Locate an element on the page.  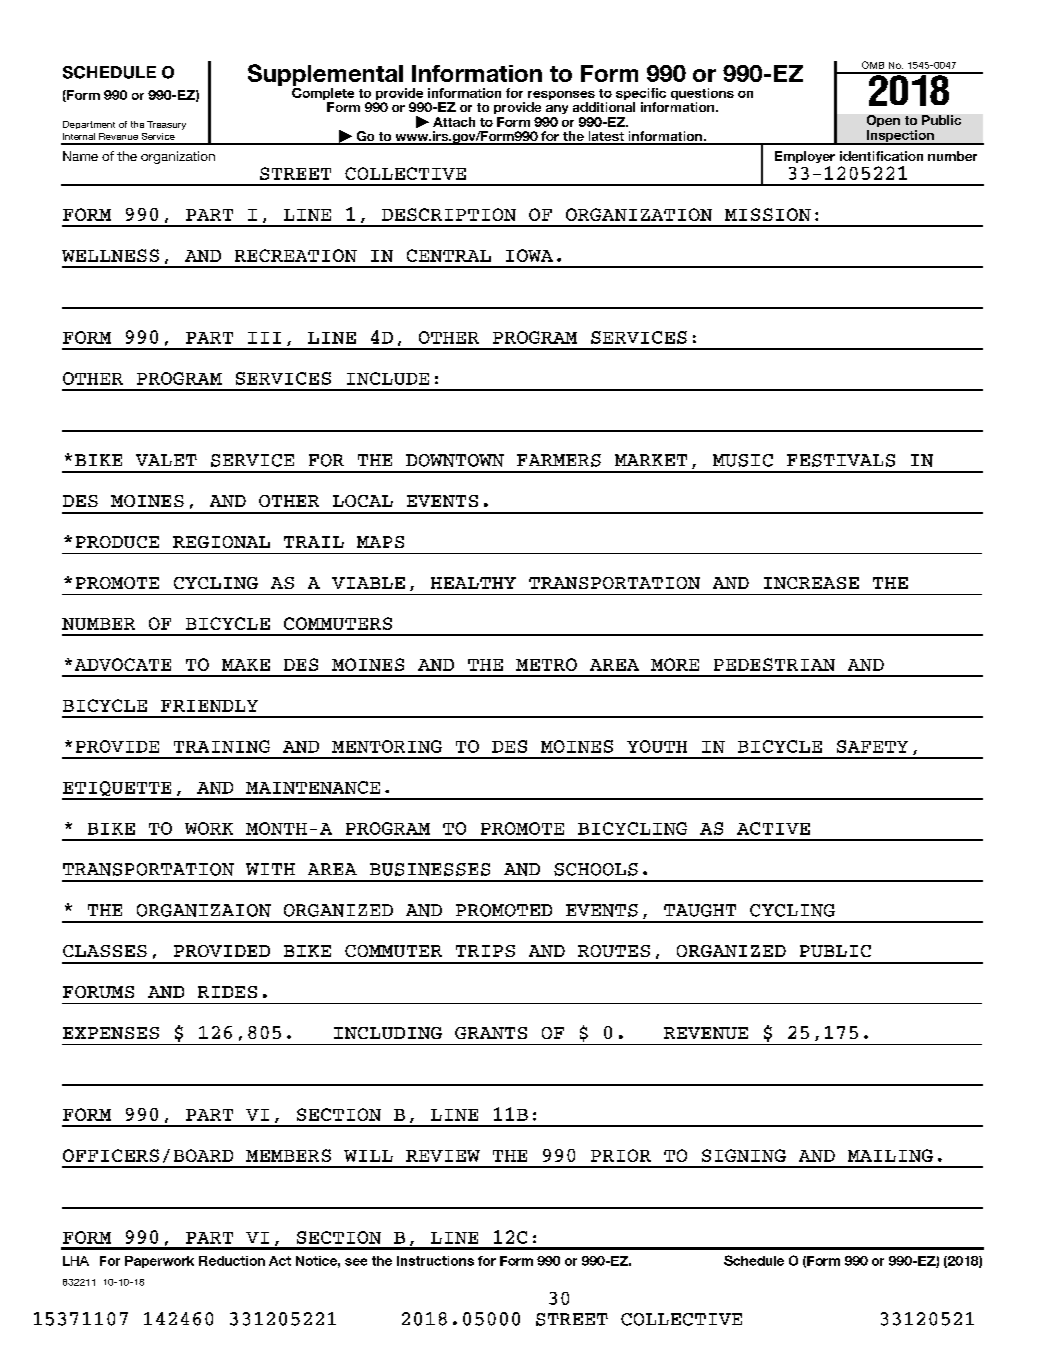
Employer is located at coordinates (805, 157).
